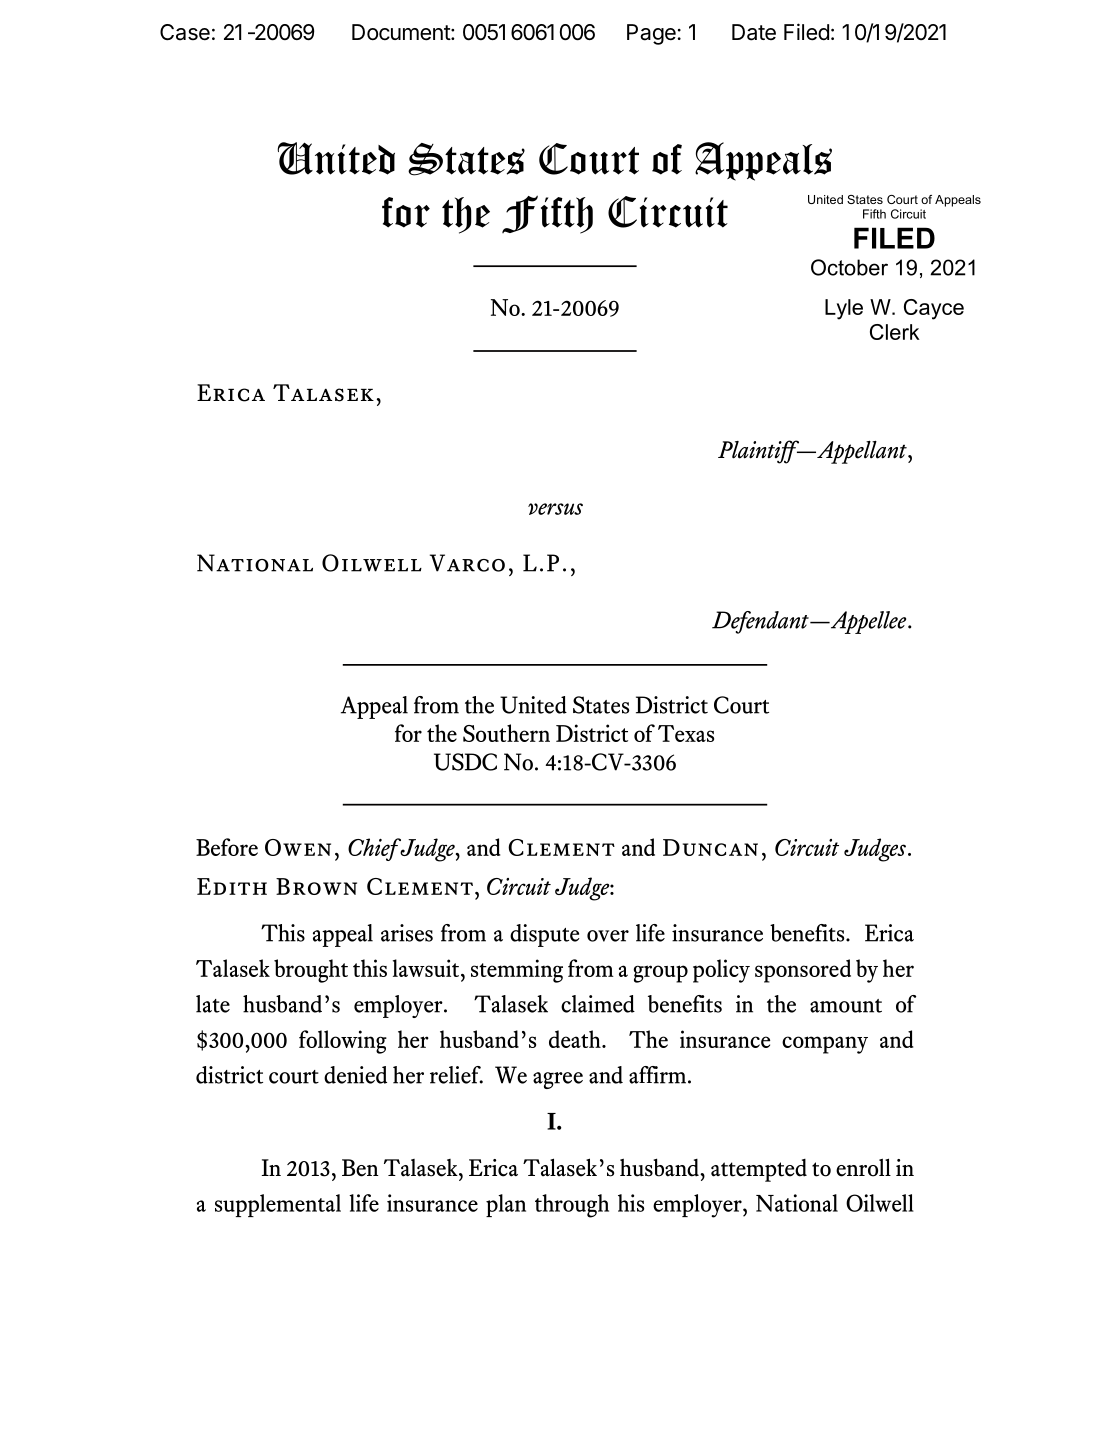 This document has height=1437, width=1110. I want to click on enroll, so click(863, 1167).
